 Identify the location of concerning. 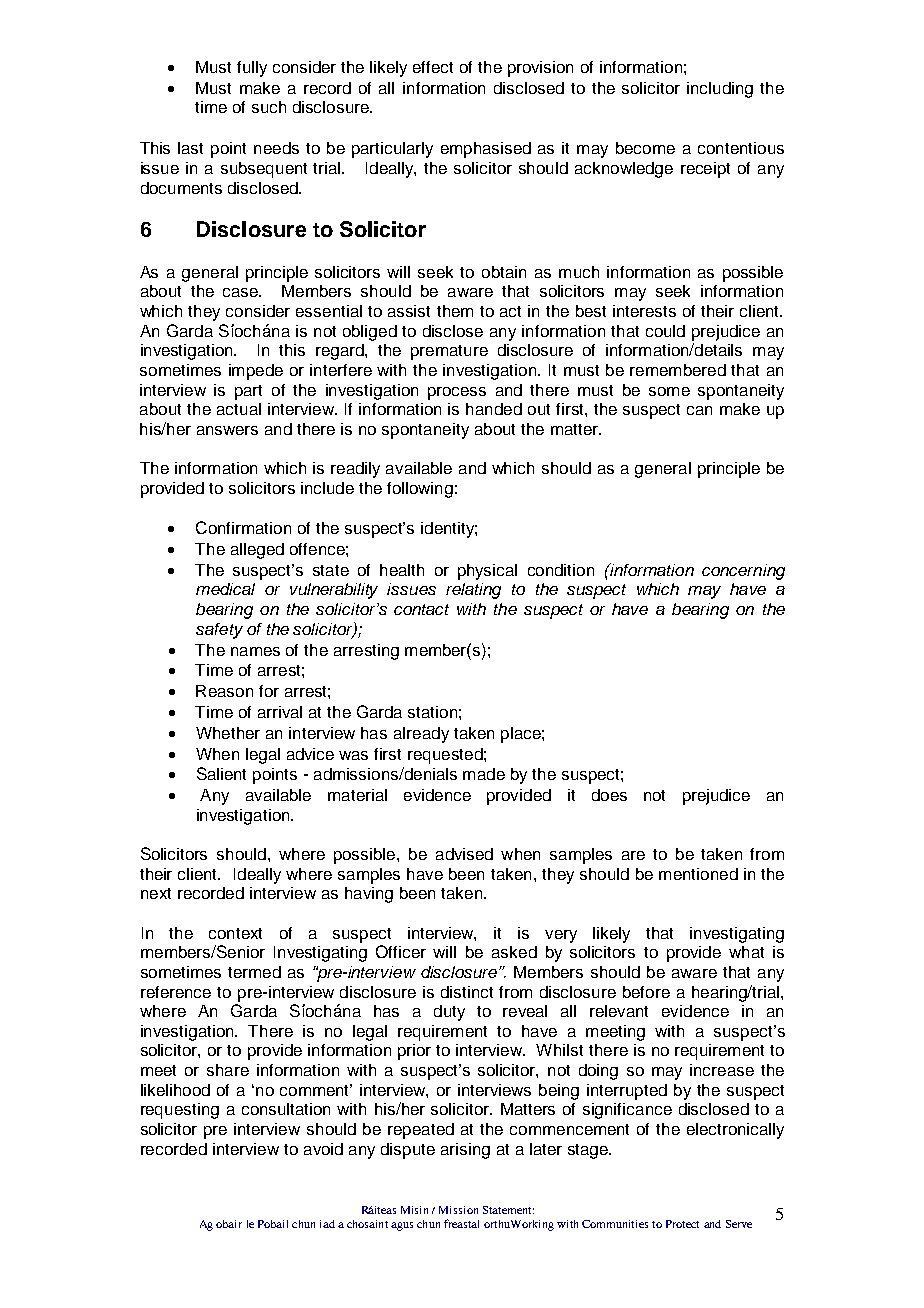
(743, 572).
